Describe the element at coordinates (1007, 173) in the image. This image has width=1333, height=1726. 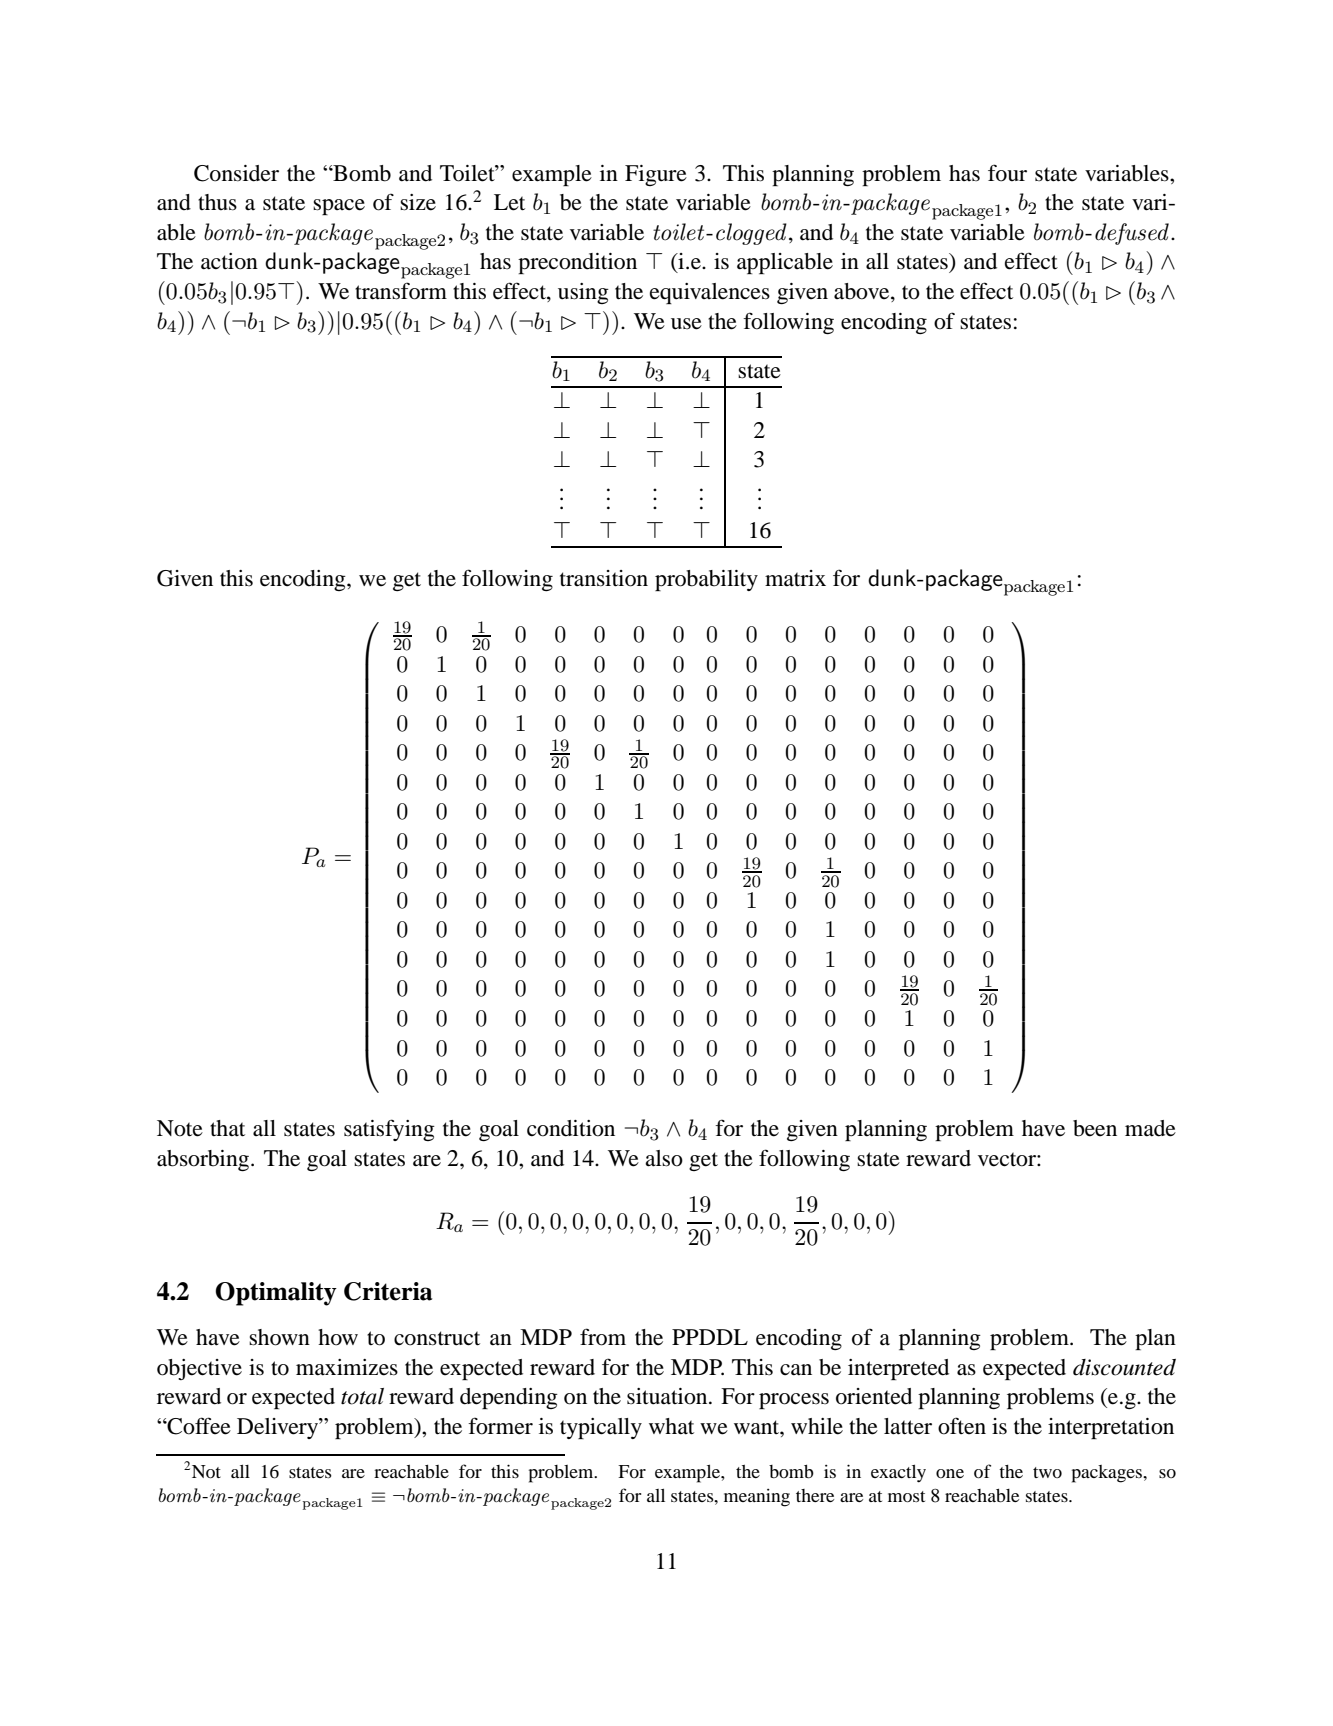
I see `four` at that location.
